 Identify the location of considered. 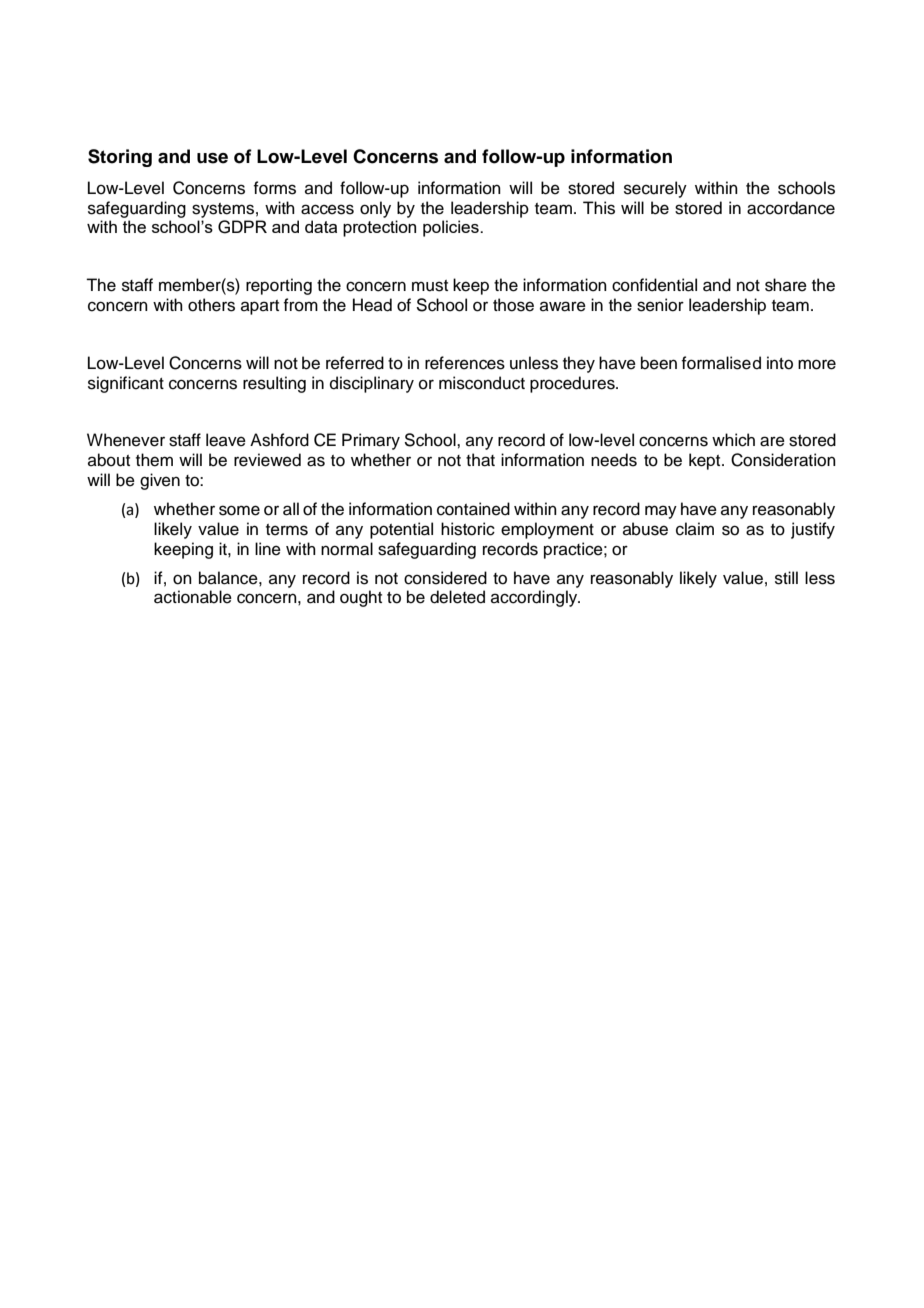
(445, 578).
